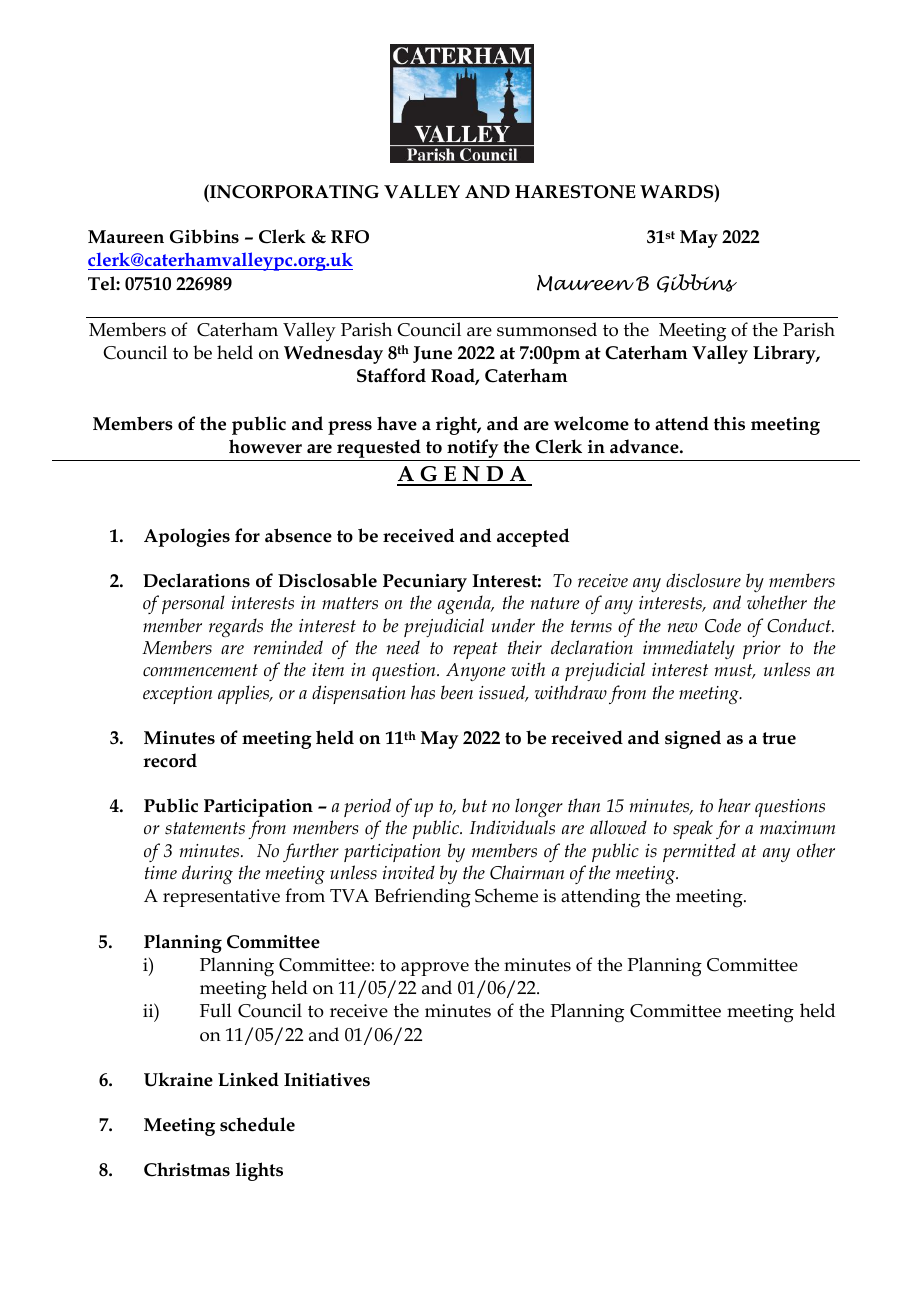 This document has height=1307, width=924. Describe the element at coordinates (221, 898) in the document. I see `representative` at that location.
